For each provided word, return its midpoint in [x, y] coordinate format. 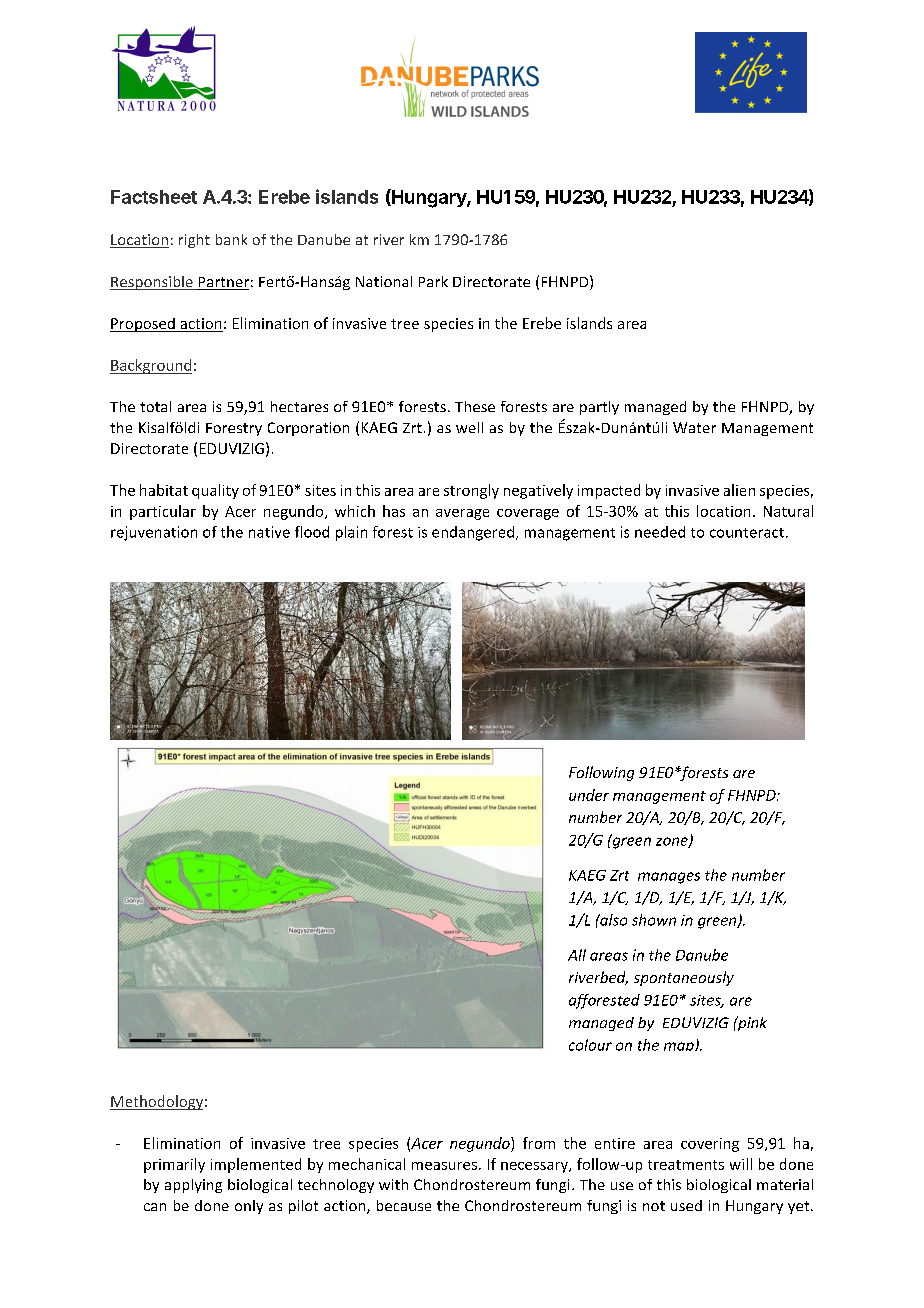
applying [193, 1186]
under [589, 795]
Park [433, 281]
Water [694, 427]
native [269, 532]
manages [669, 878]
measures [444, 1166]
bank [231, 239]
